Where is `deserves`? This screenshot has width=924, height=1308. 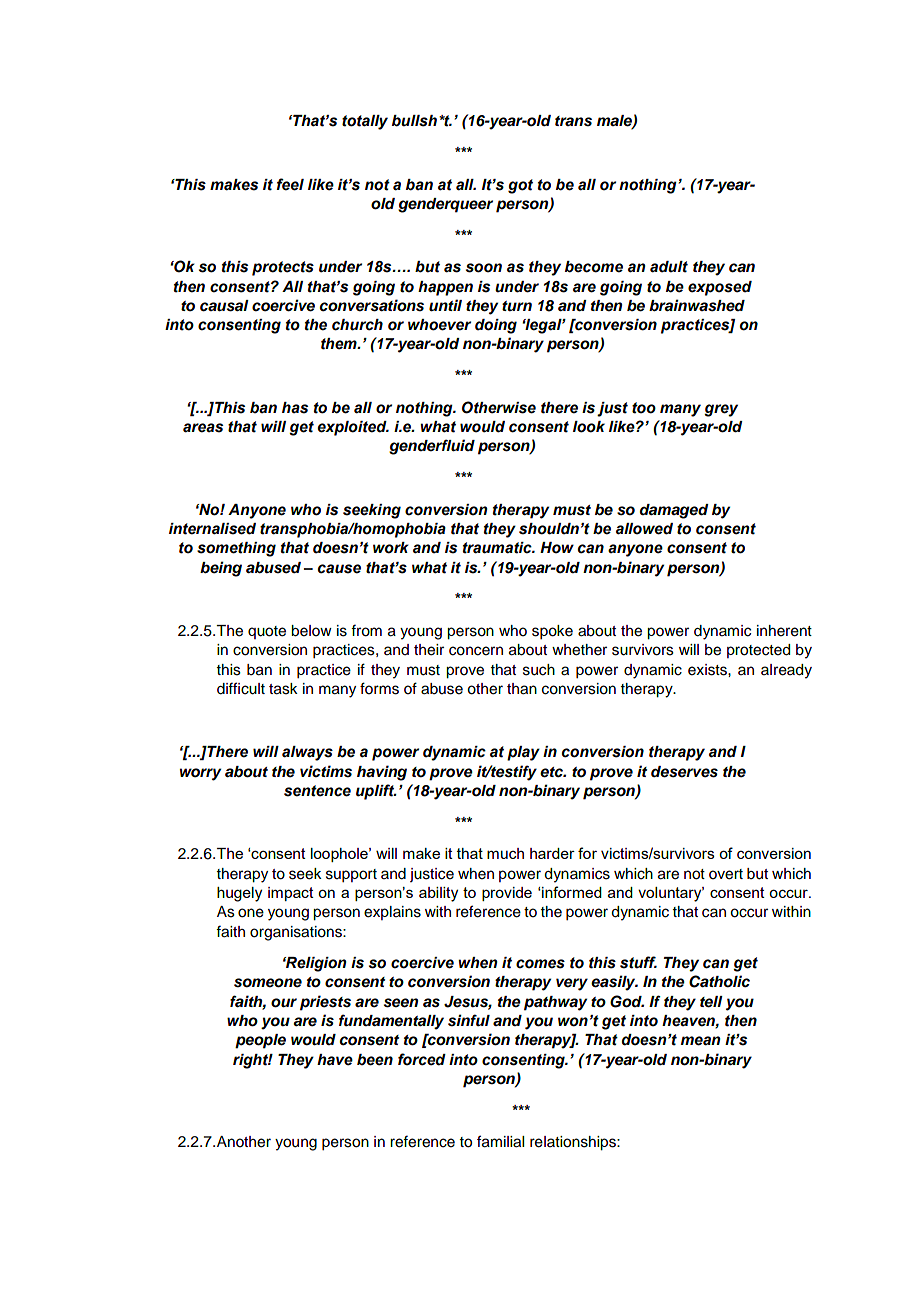 deserves is located at coordinates (684, 772).
